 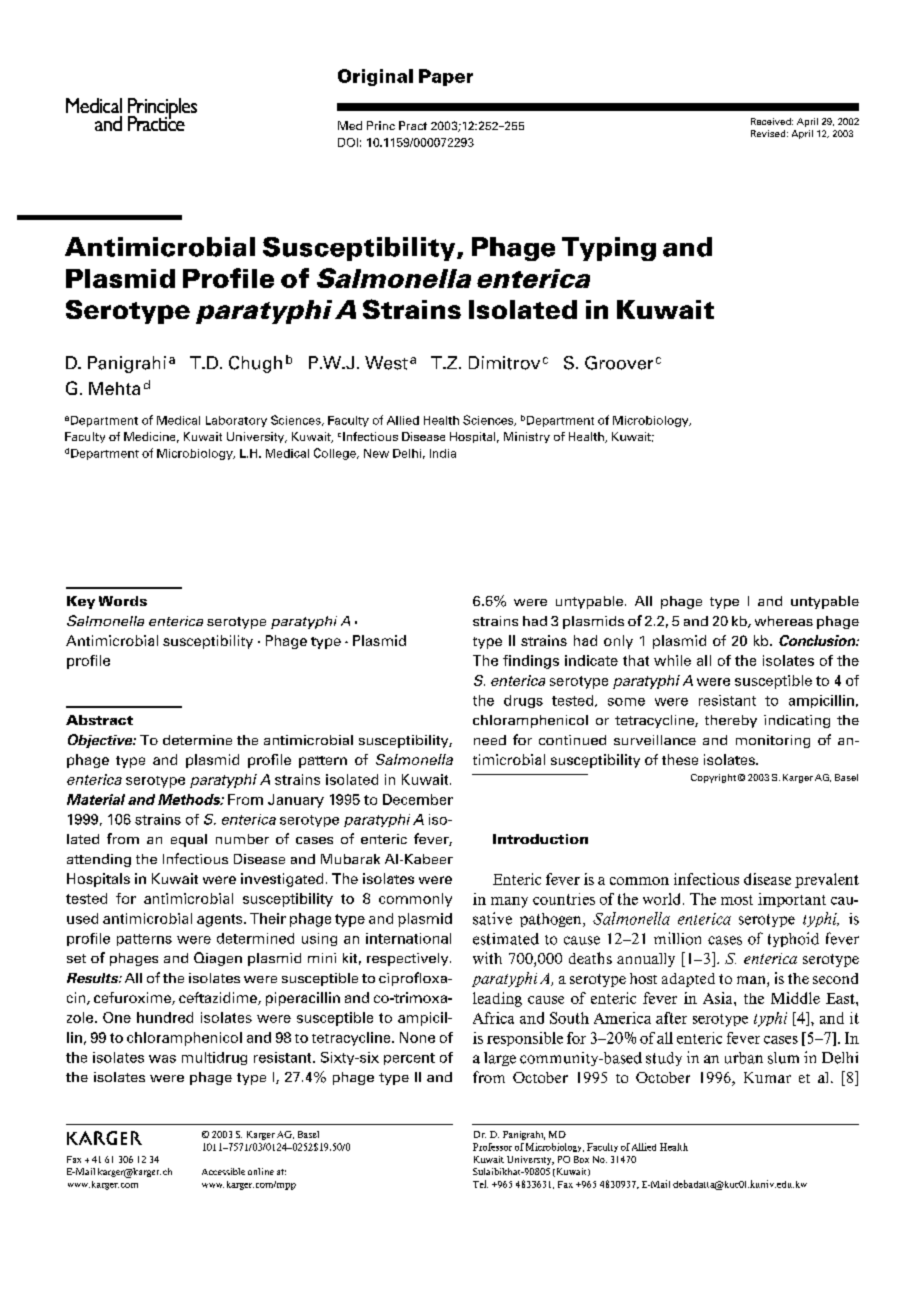 What do you see at coordinates (492, 1147) in the screenshot?
I see `Professor` at bounding box center [492, 1147].
